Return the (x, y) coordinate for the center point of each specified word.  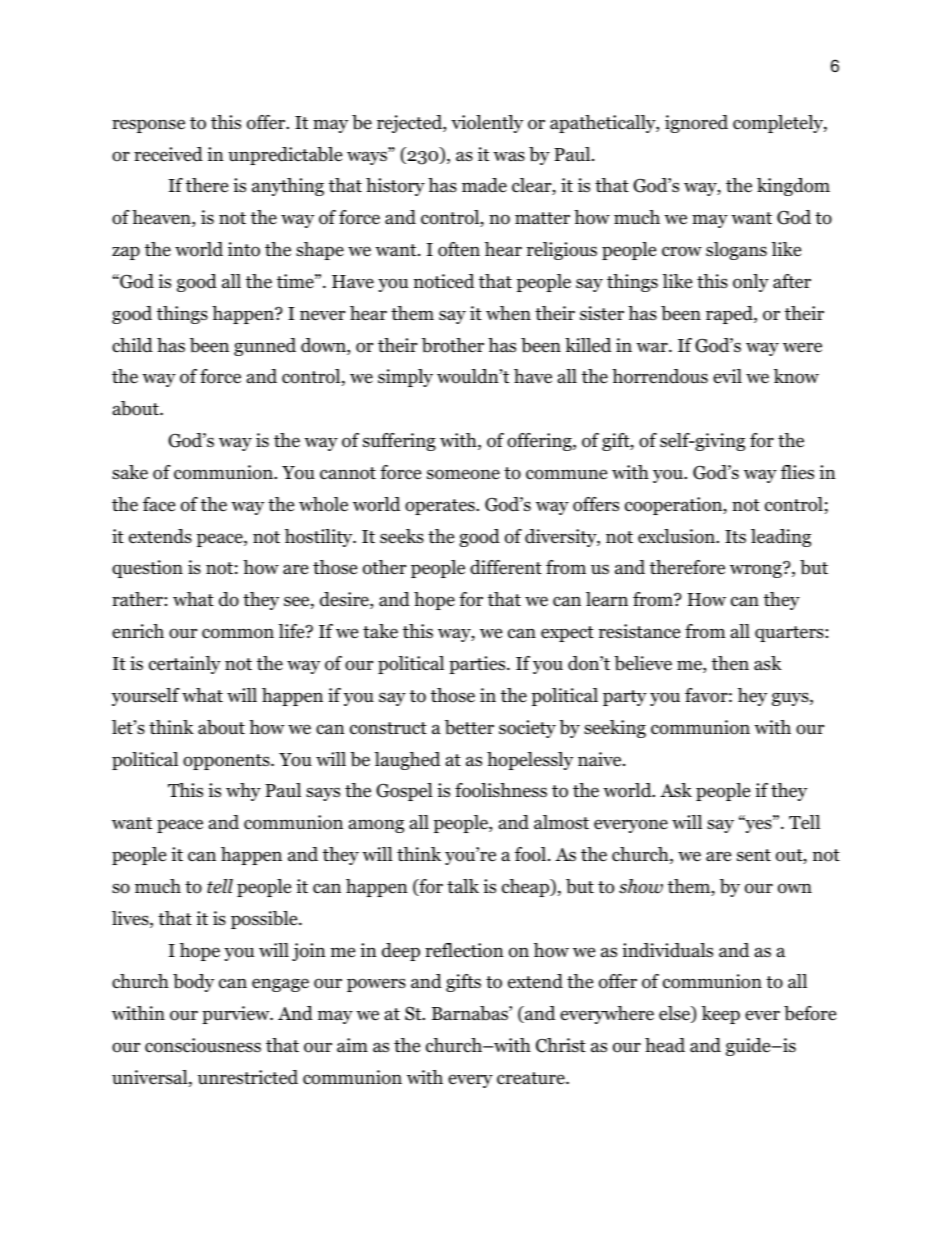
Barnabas (471, 1013)
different (506, 567)
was (509, 156)
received (168, 154)
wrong (757, 570)
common (238, 633)
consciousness (203, 1045)
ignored (696, 124)
